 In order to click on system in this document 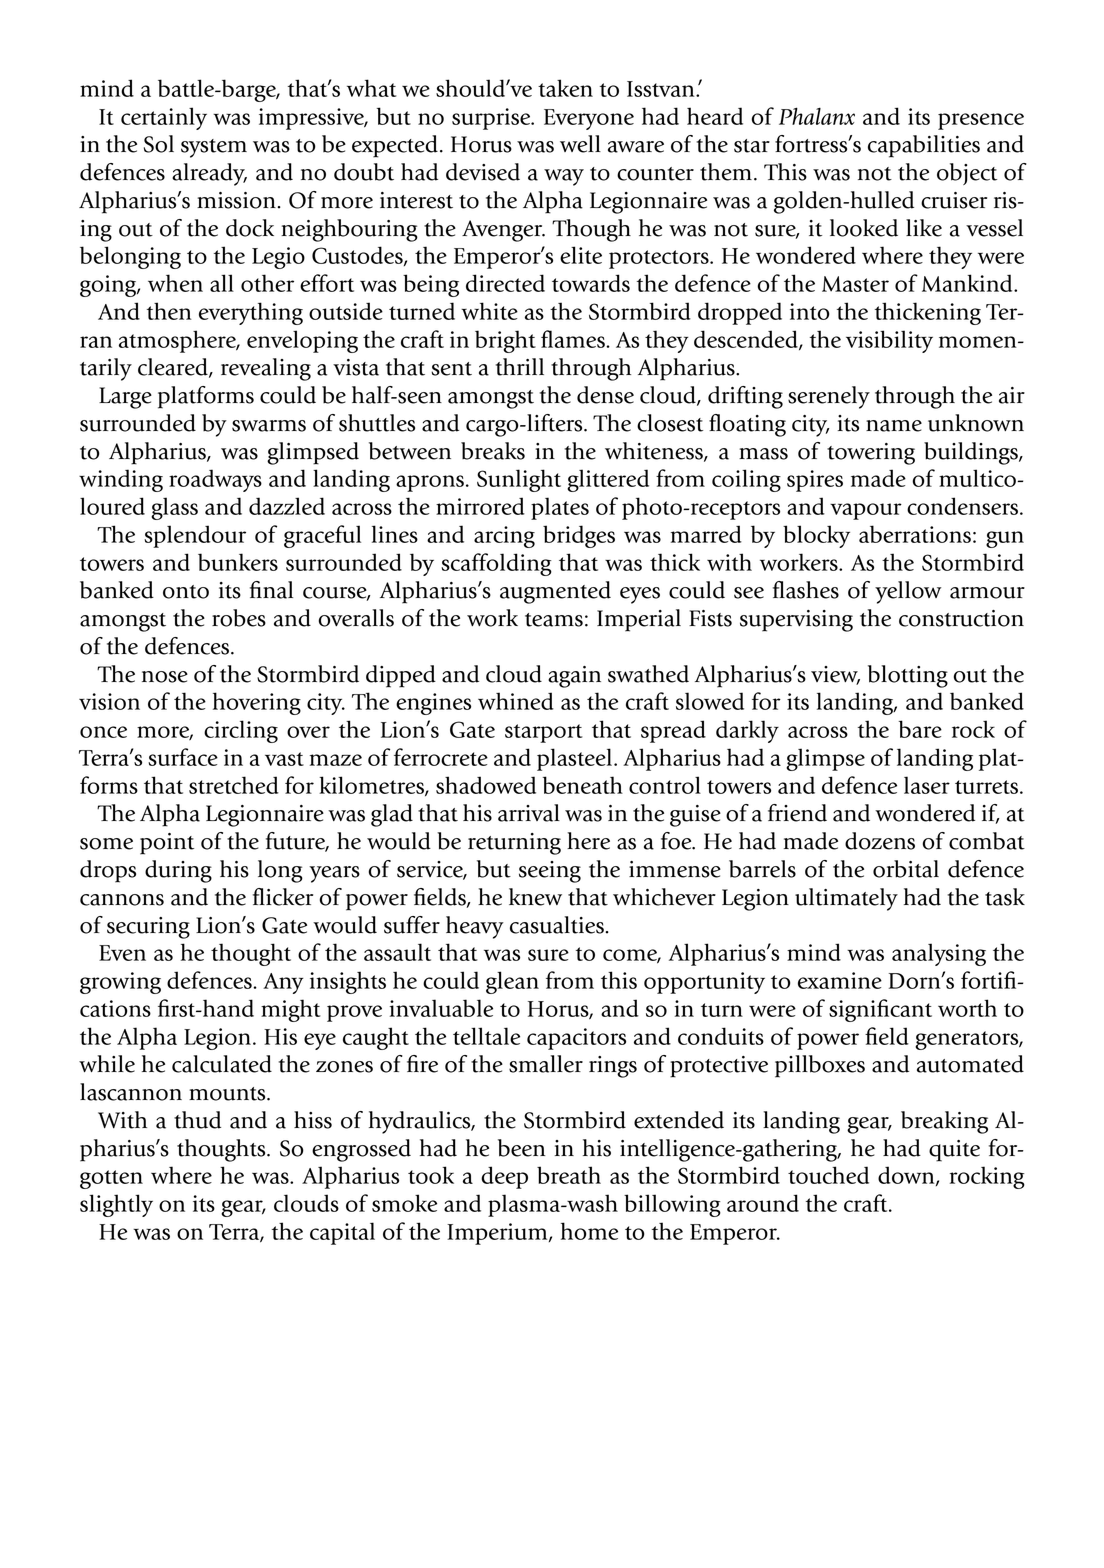, I will do `click(214, 148)`.
